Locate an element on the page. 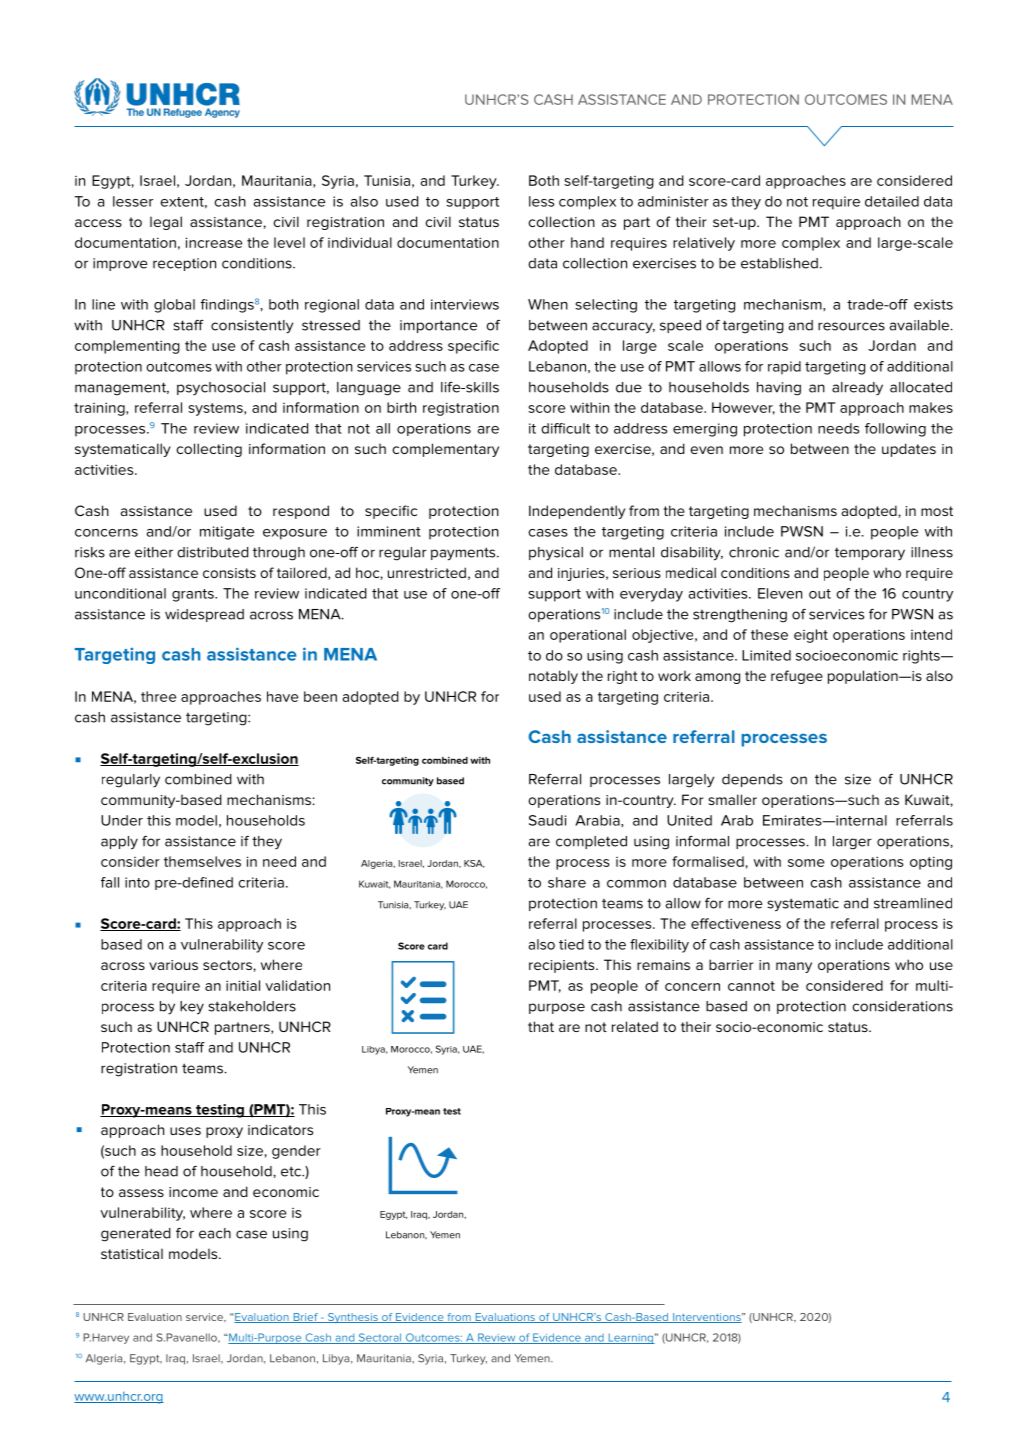  many is located at coordinates (794, 967).
